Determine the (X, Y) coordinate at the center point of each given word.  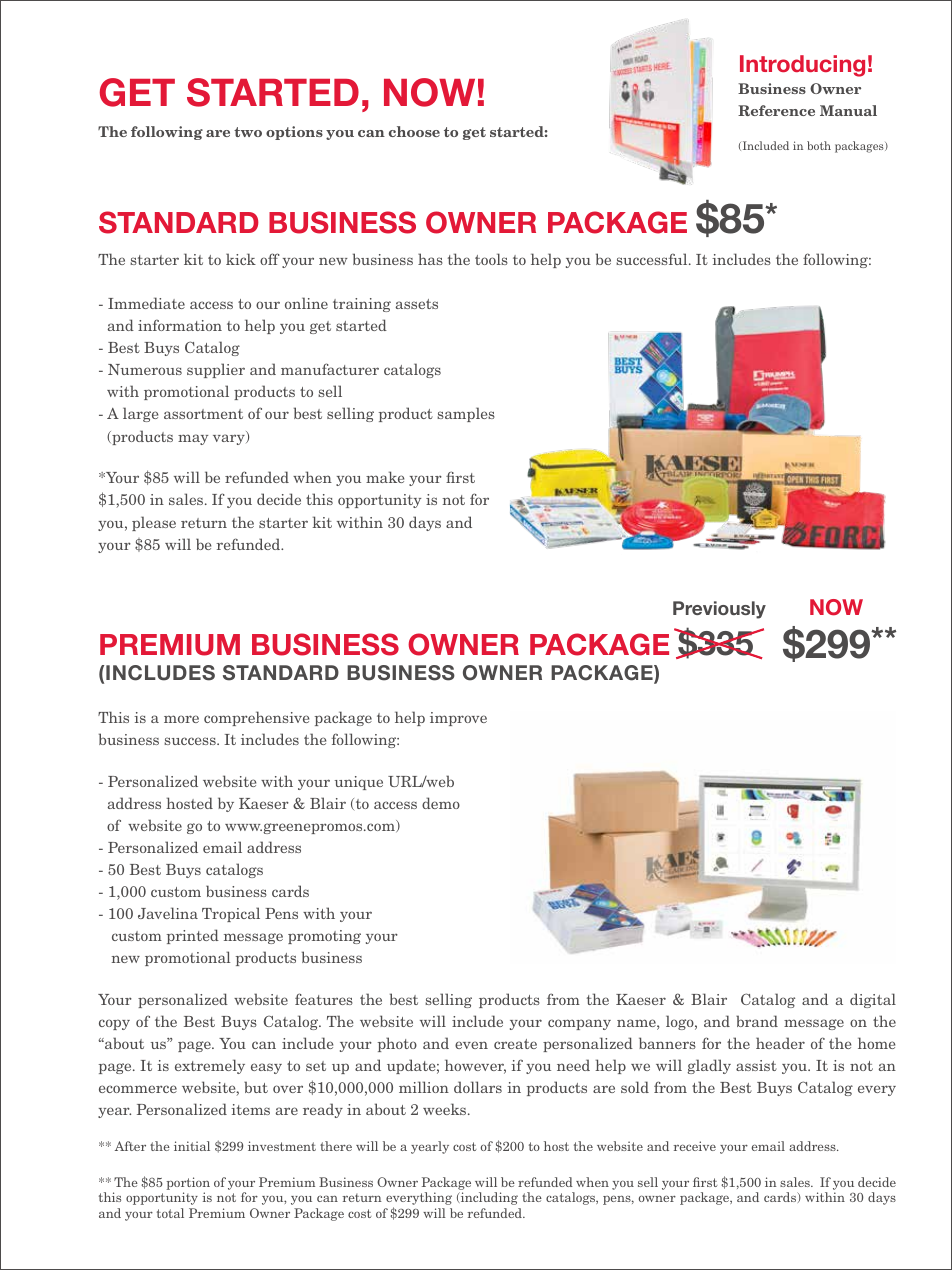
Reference (776, 110)
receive (694, 1146)
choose (414, 131)
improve (458, 719)
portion (188, 1183)
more (181, 719)
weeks (446, 1109)
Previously (719, 610)
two (248, 132)
